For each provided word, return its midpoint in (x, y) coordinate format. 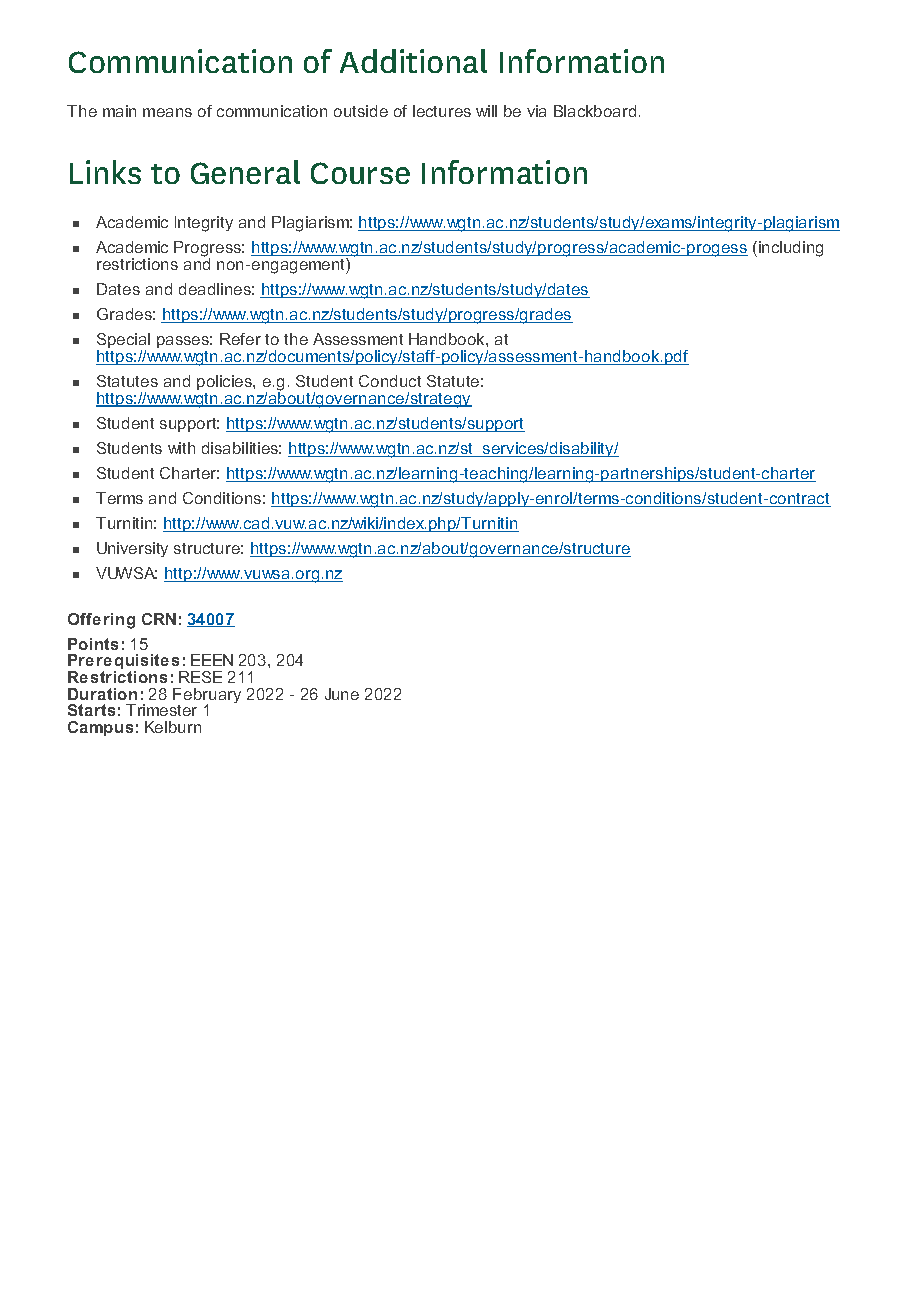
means (167, 112)
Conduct (390, 381)
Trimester (161, 710)
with (181, 448)
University (132, 549)
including (791, 249)
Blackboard (595, 111)
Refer (240, 339)
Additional (413, 61)
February (207, 697)
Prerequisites (125, 663)
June (342, 694)
